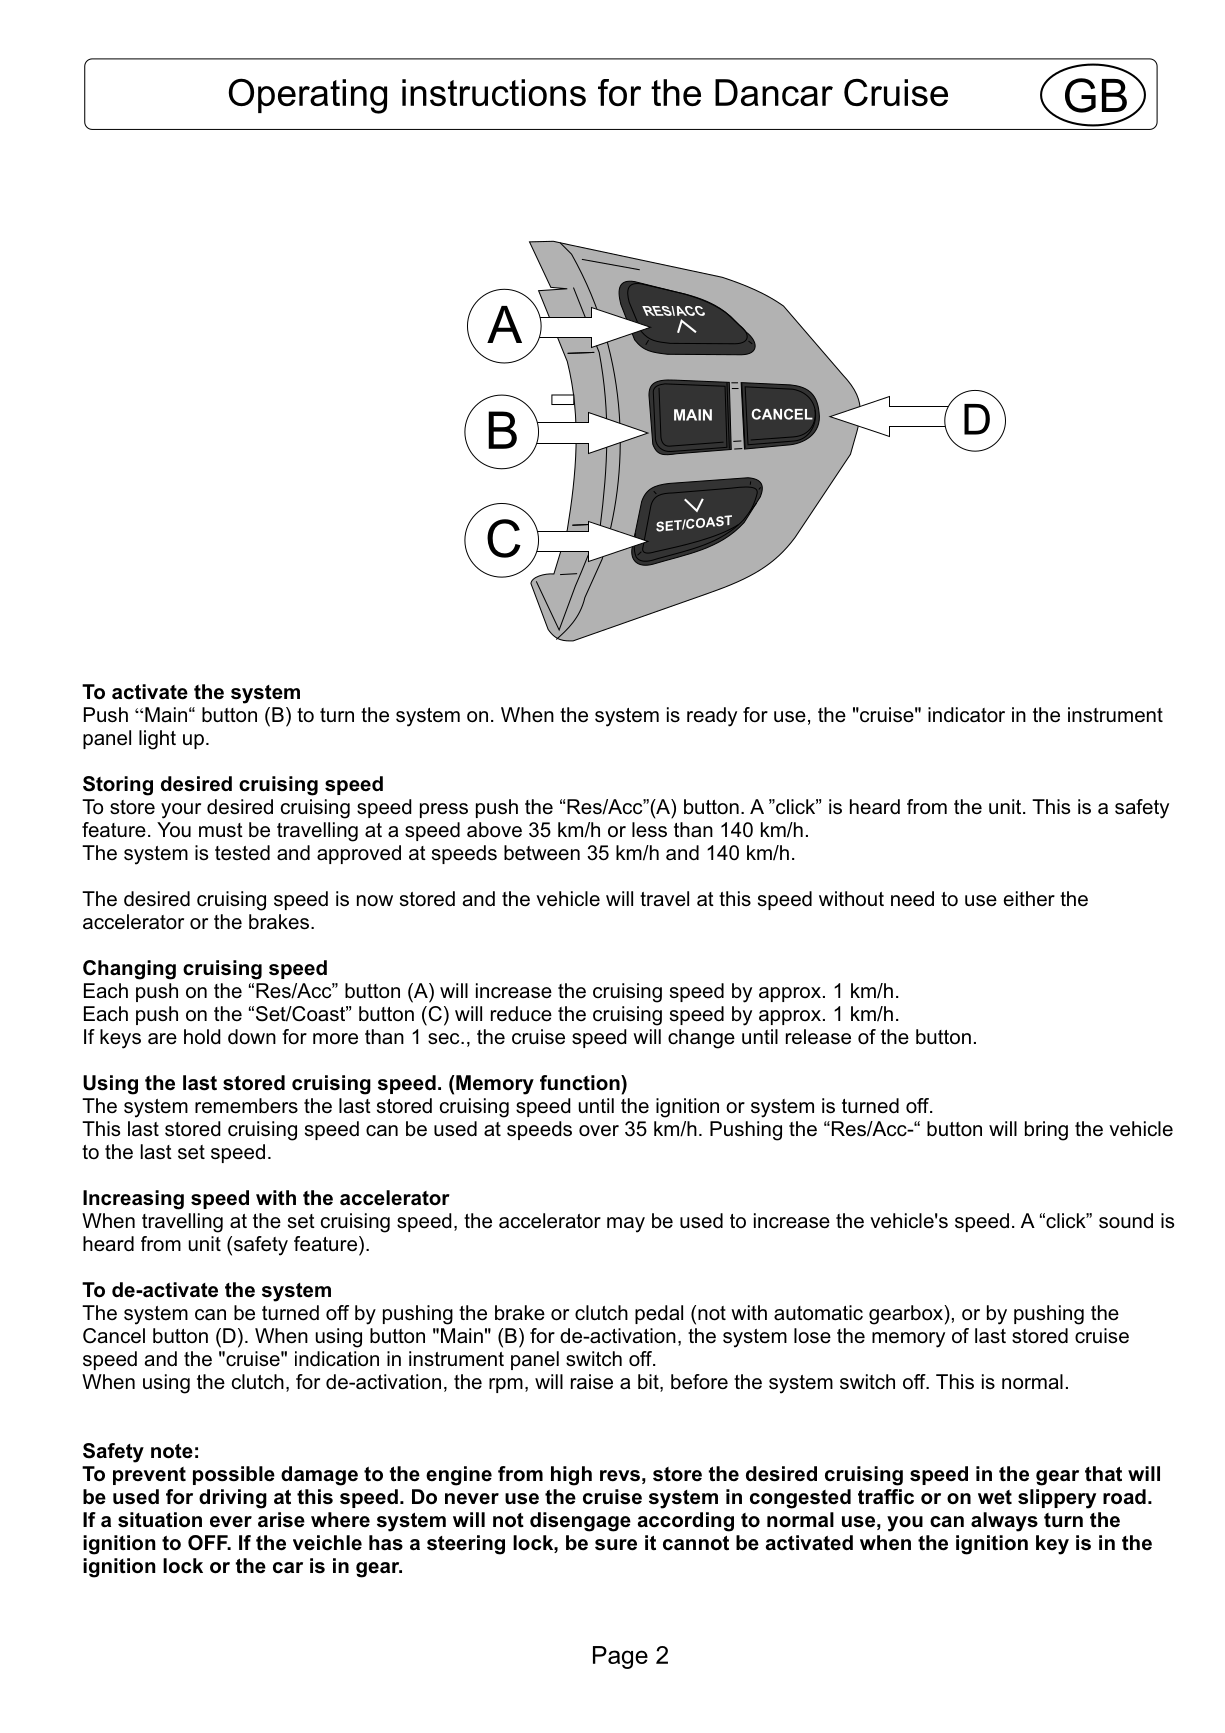  What do you see at coordinates (626, 1225) in the document?
I see `may` at bounding box center [626, 1225].
